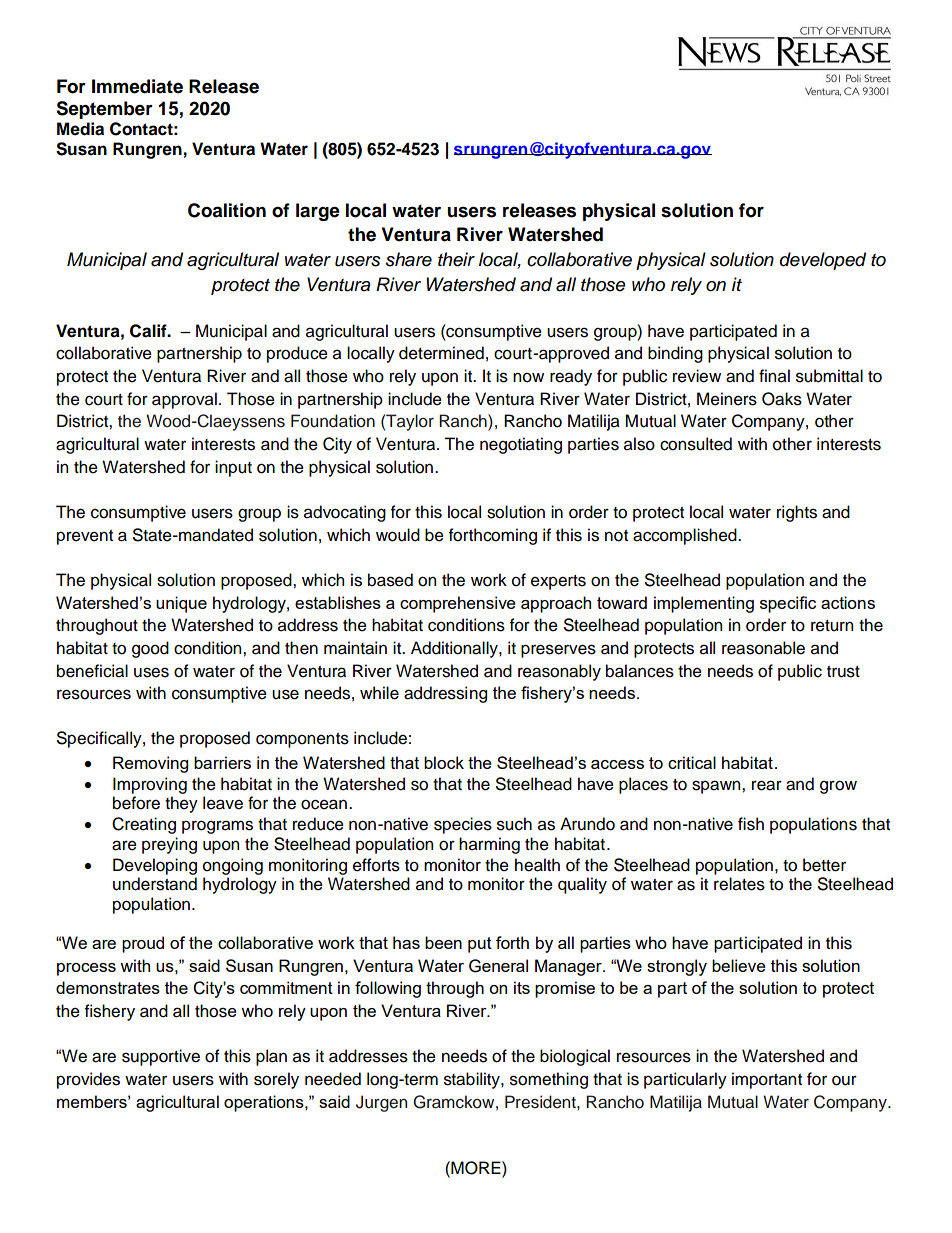 The height and width of the image is (1233, 952). Describe the element at coordinates (767, 785) in the image. I see `rear` at that location.
